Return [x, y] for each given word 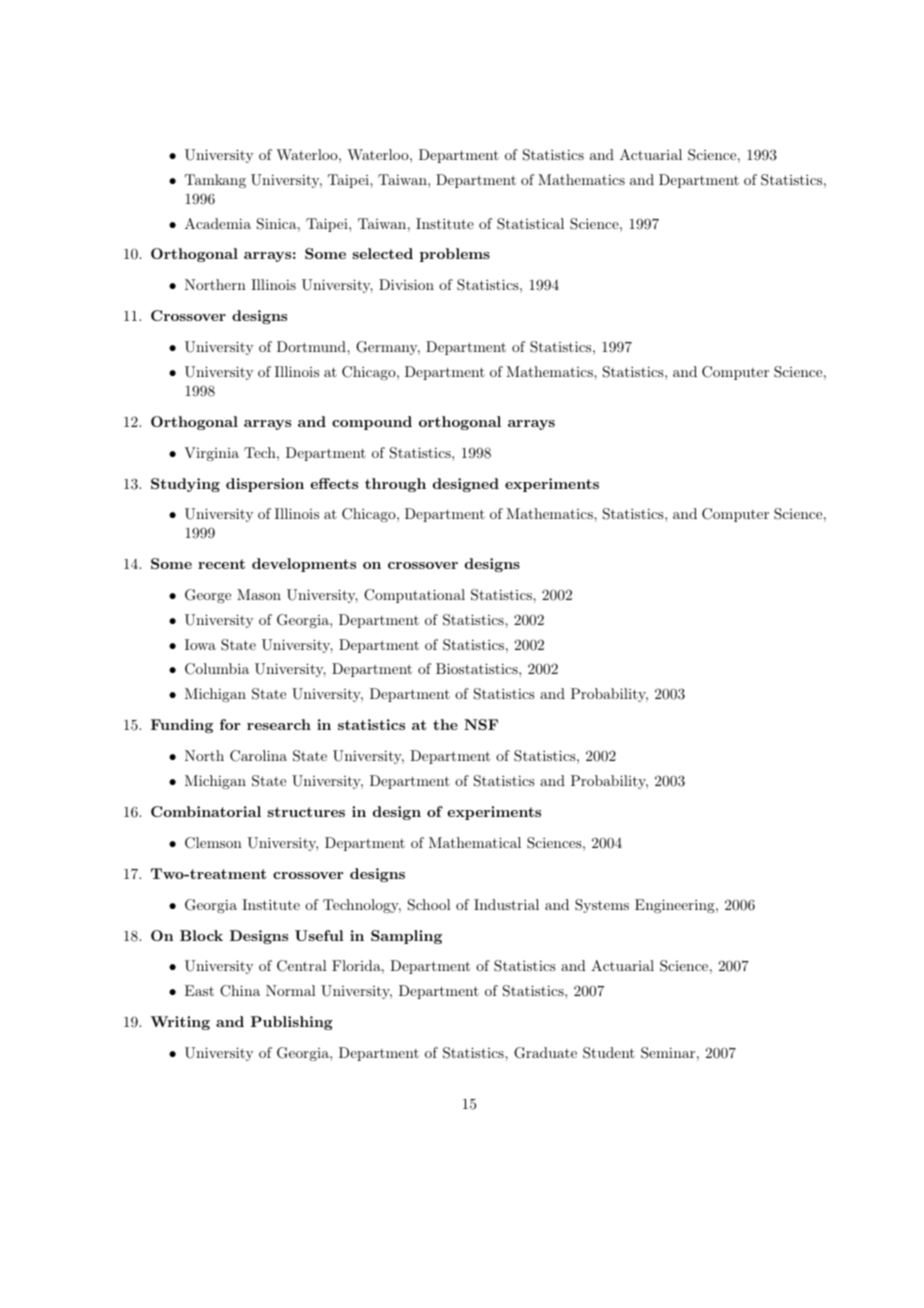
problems [455, 255]
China [240, 991]
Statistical [530, 224]
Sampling [406, 937]
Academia [218, 223]
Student [609, 1053]
